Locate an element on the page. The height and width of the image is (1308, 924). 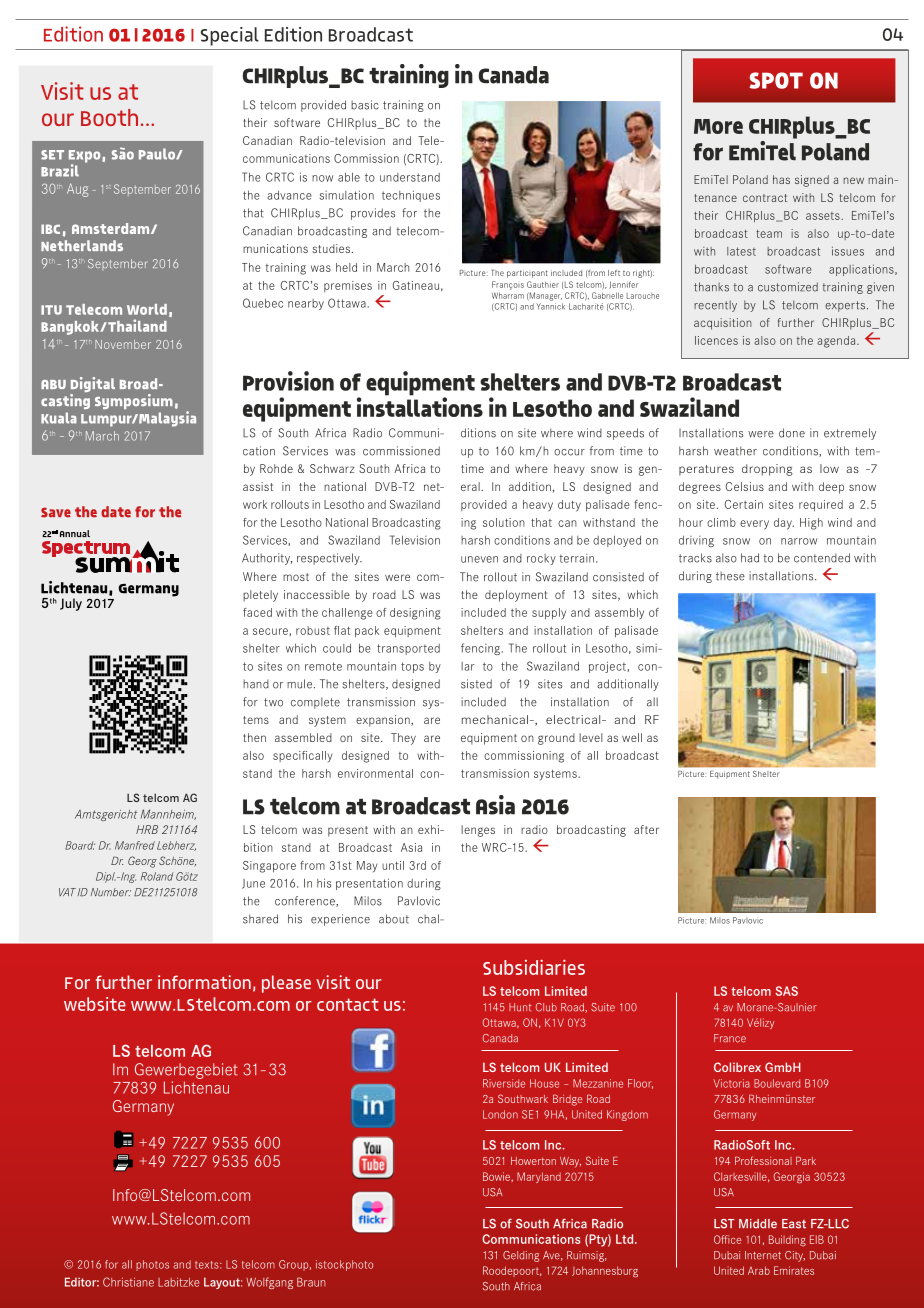
Kuala is located at coordinates (59, 418).
